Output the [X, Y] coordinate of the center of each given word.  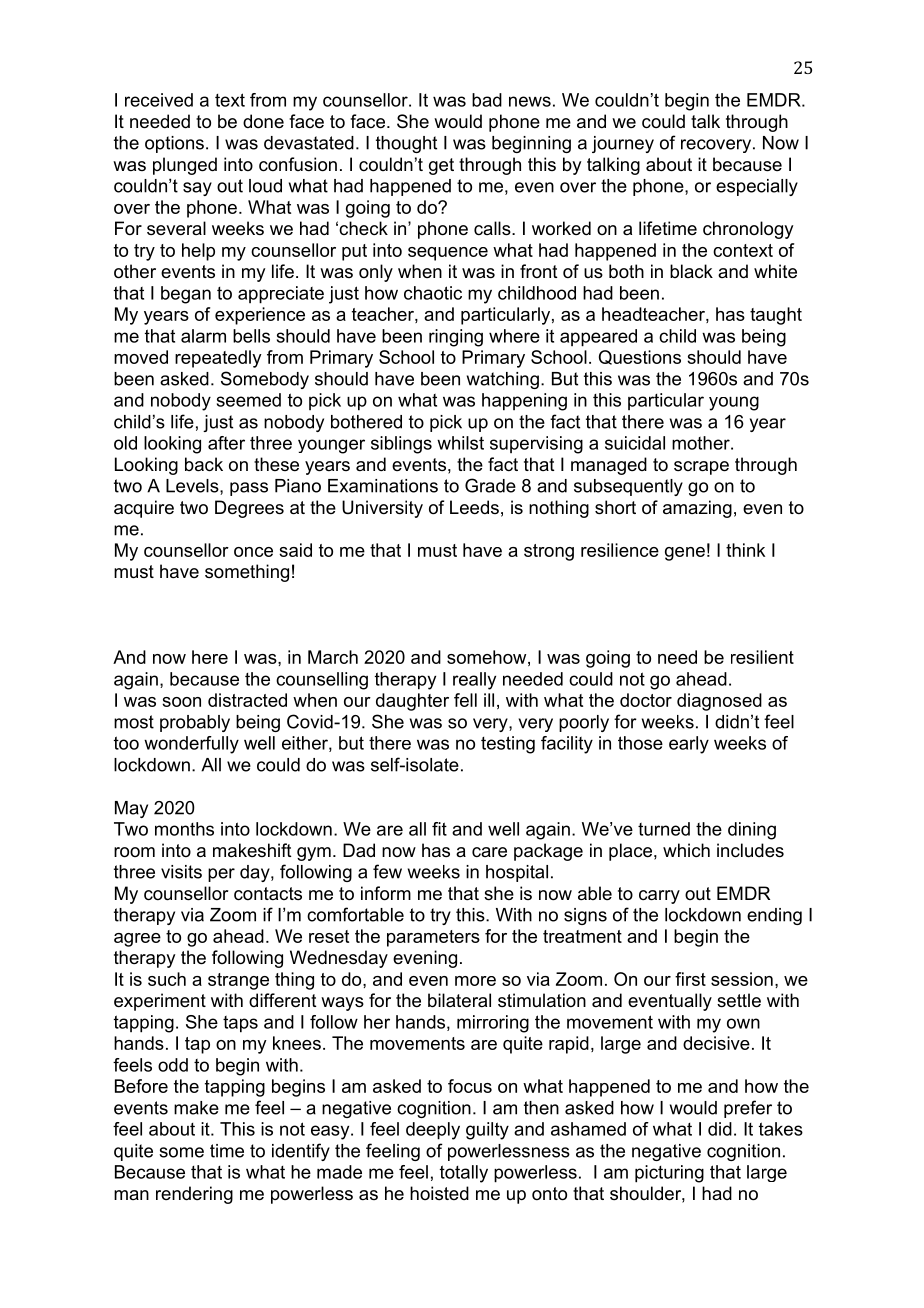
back [204, 464]
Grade [490, 485]
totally [464, 1174]
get [441, 166]
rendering [194, 1195]
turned [664, 829]
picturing [669, 1174]
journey [623, 144]
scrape [701, 468]
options [174, 144]
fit [439, 829]
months [184, 829]
